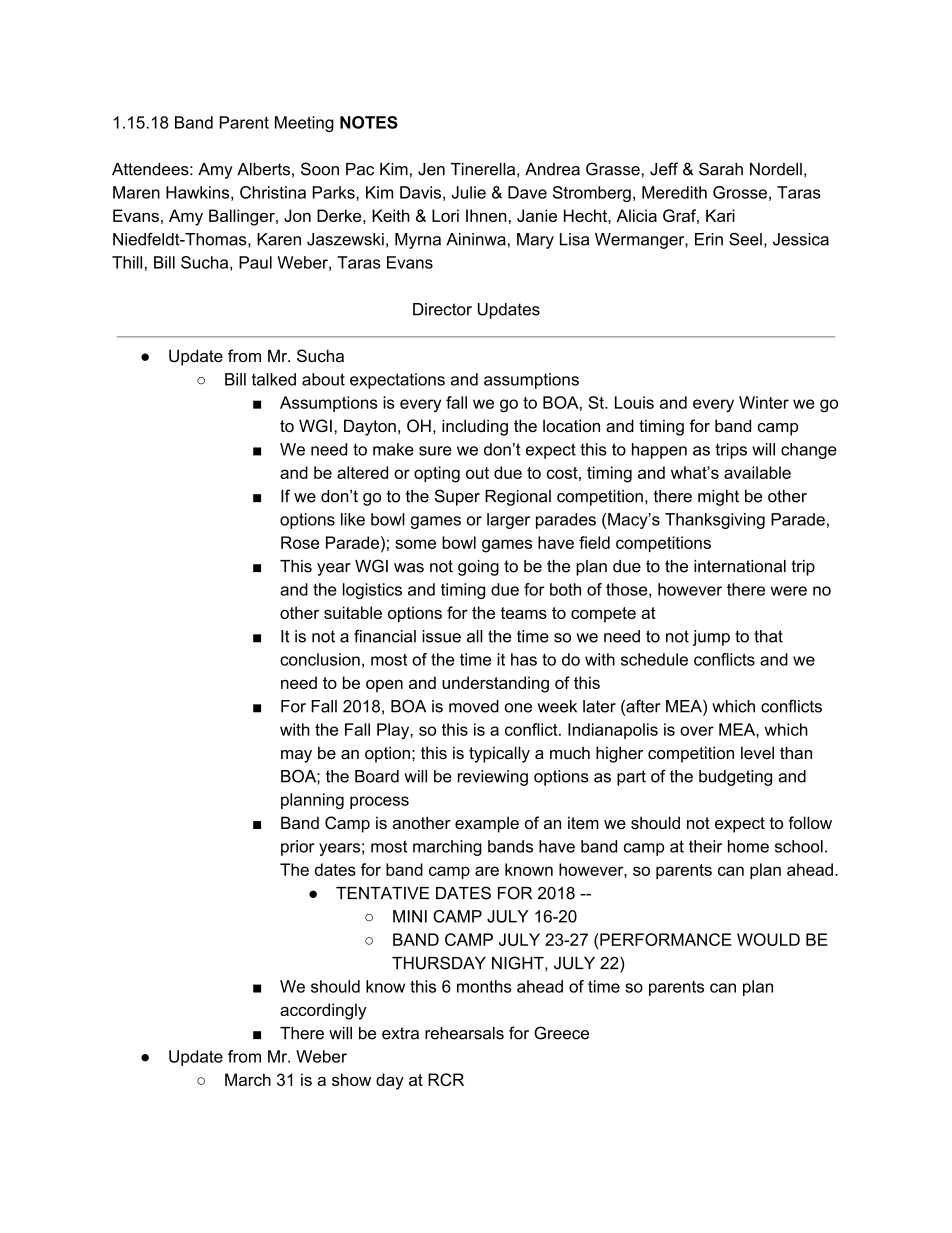 This document has width=952, height=1233. I want to click on international, so click(740, 566).
